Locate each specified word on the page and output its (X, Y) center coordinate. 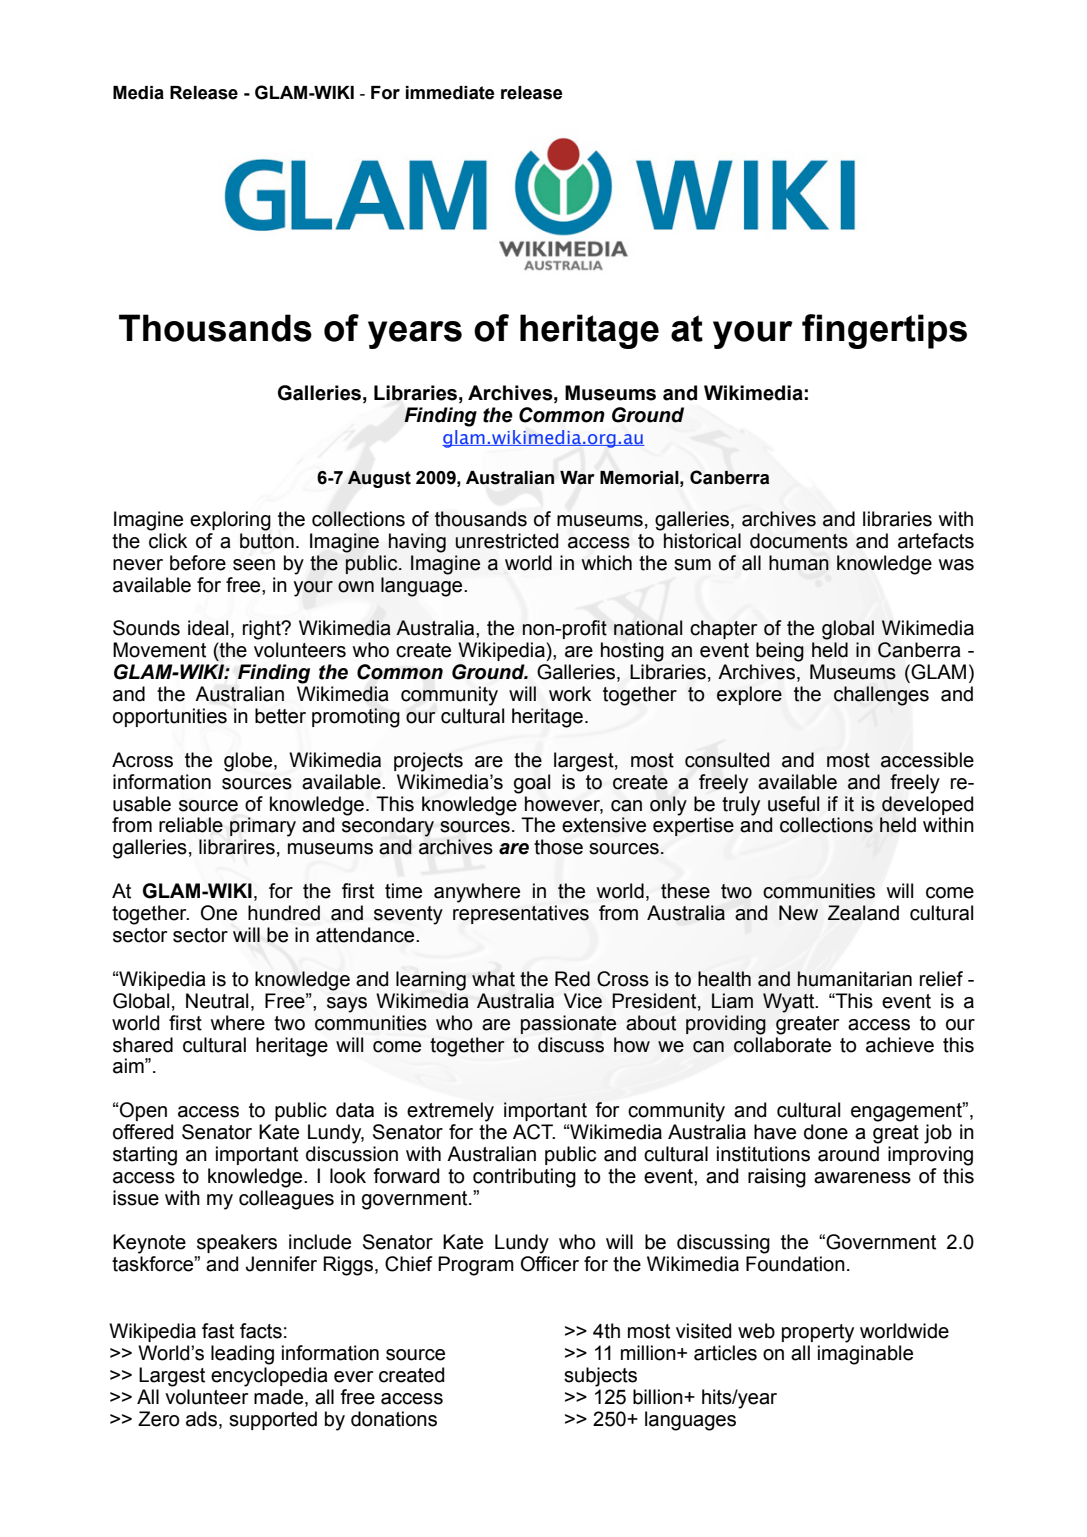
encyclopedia (269, 1377)
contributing (524, 1178)
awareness (862, 1178)
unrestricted (506, 541)
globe (249, 762)
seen (254, 565)
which (606, 563)
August (379, 479)
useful (793, 804)
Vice (583, 1001)
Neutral (217, 1001)
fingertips (884, 331)
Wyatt (790, 1003)
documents (799, 541)
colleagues (286, 1200)
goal (532, 784)
